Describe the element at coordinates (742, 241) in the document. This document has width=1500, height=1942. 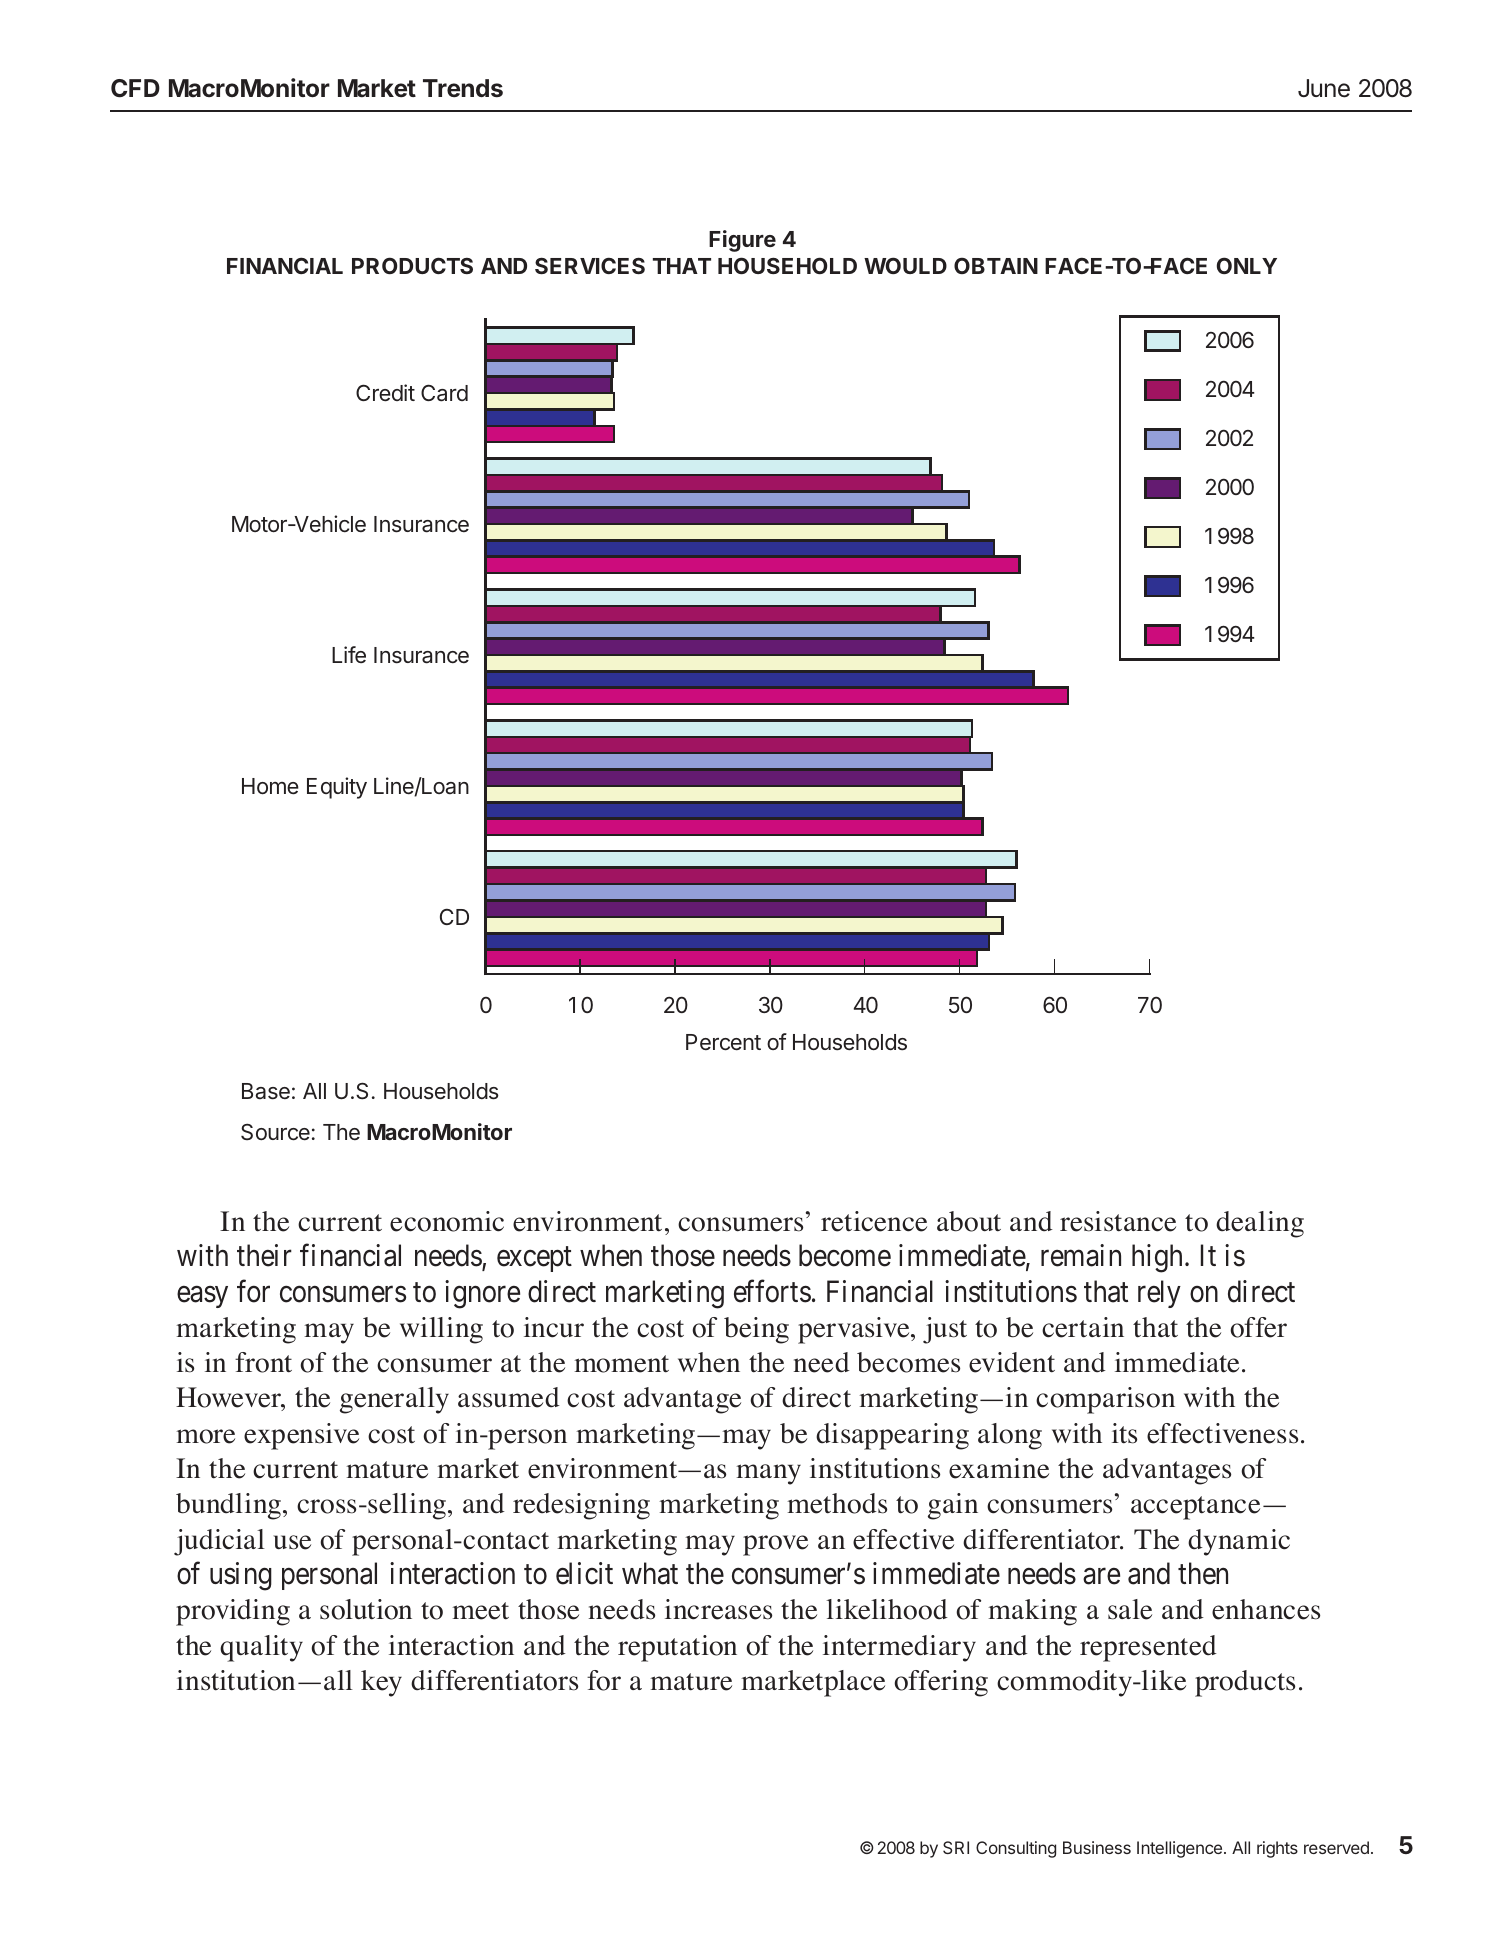
I see `Figure` at that location.
